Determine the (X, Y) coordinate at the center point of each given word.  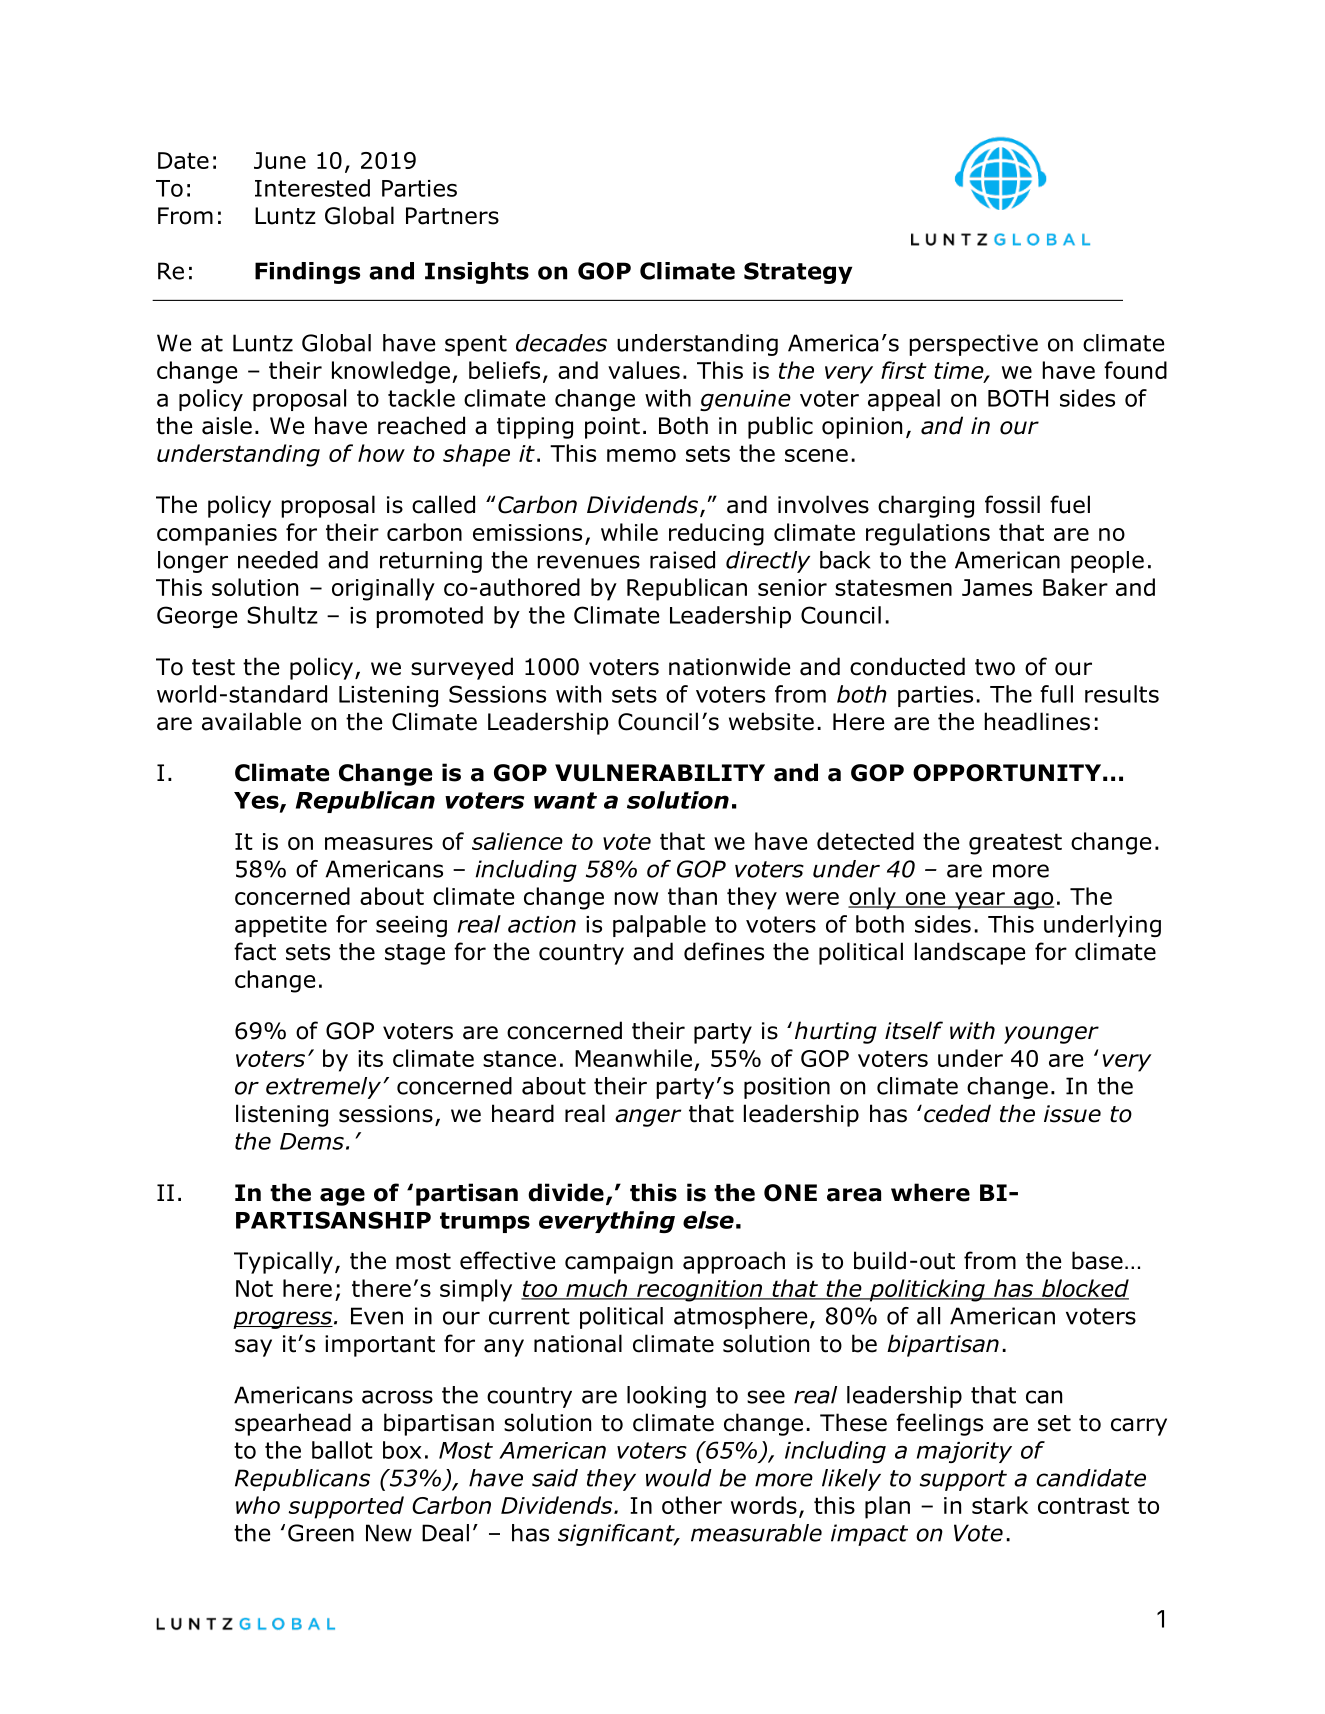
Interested (312, 188)
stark (1000, 1505)
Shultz (282, 615)
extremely (323, 1088)
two (995, 667)
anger (648, 1118)
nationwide (729, 666)
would (679, 1478)
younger (1051, 1035)
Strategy (798, 273)
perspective (973, 345)
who (258, 1505)
